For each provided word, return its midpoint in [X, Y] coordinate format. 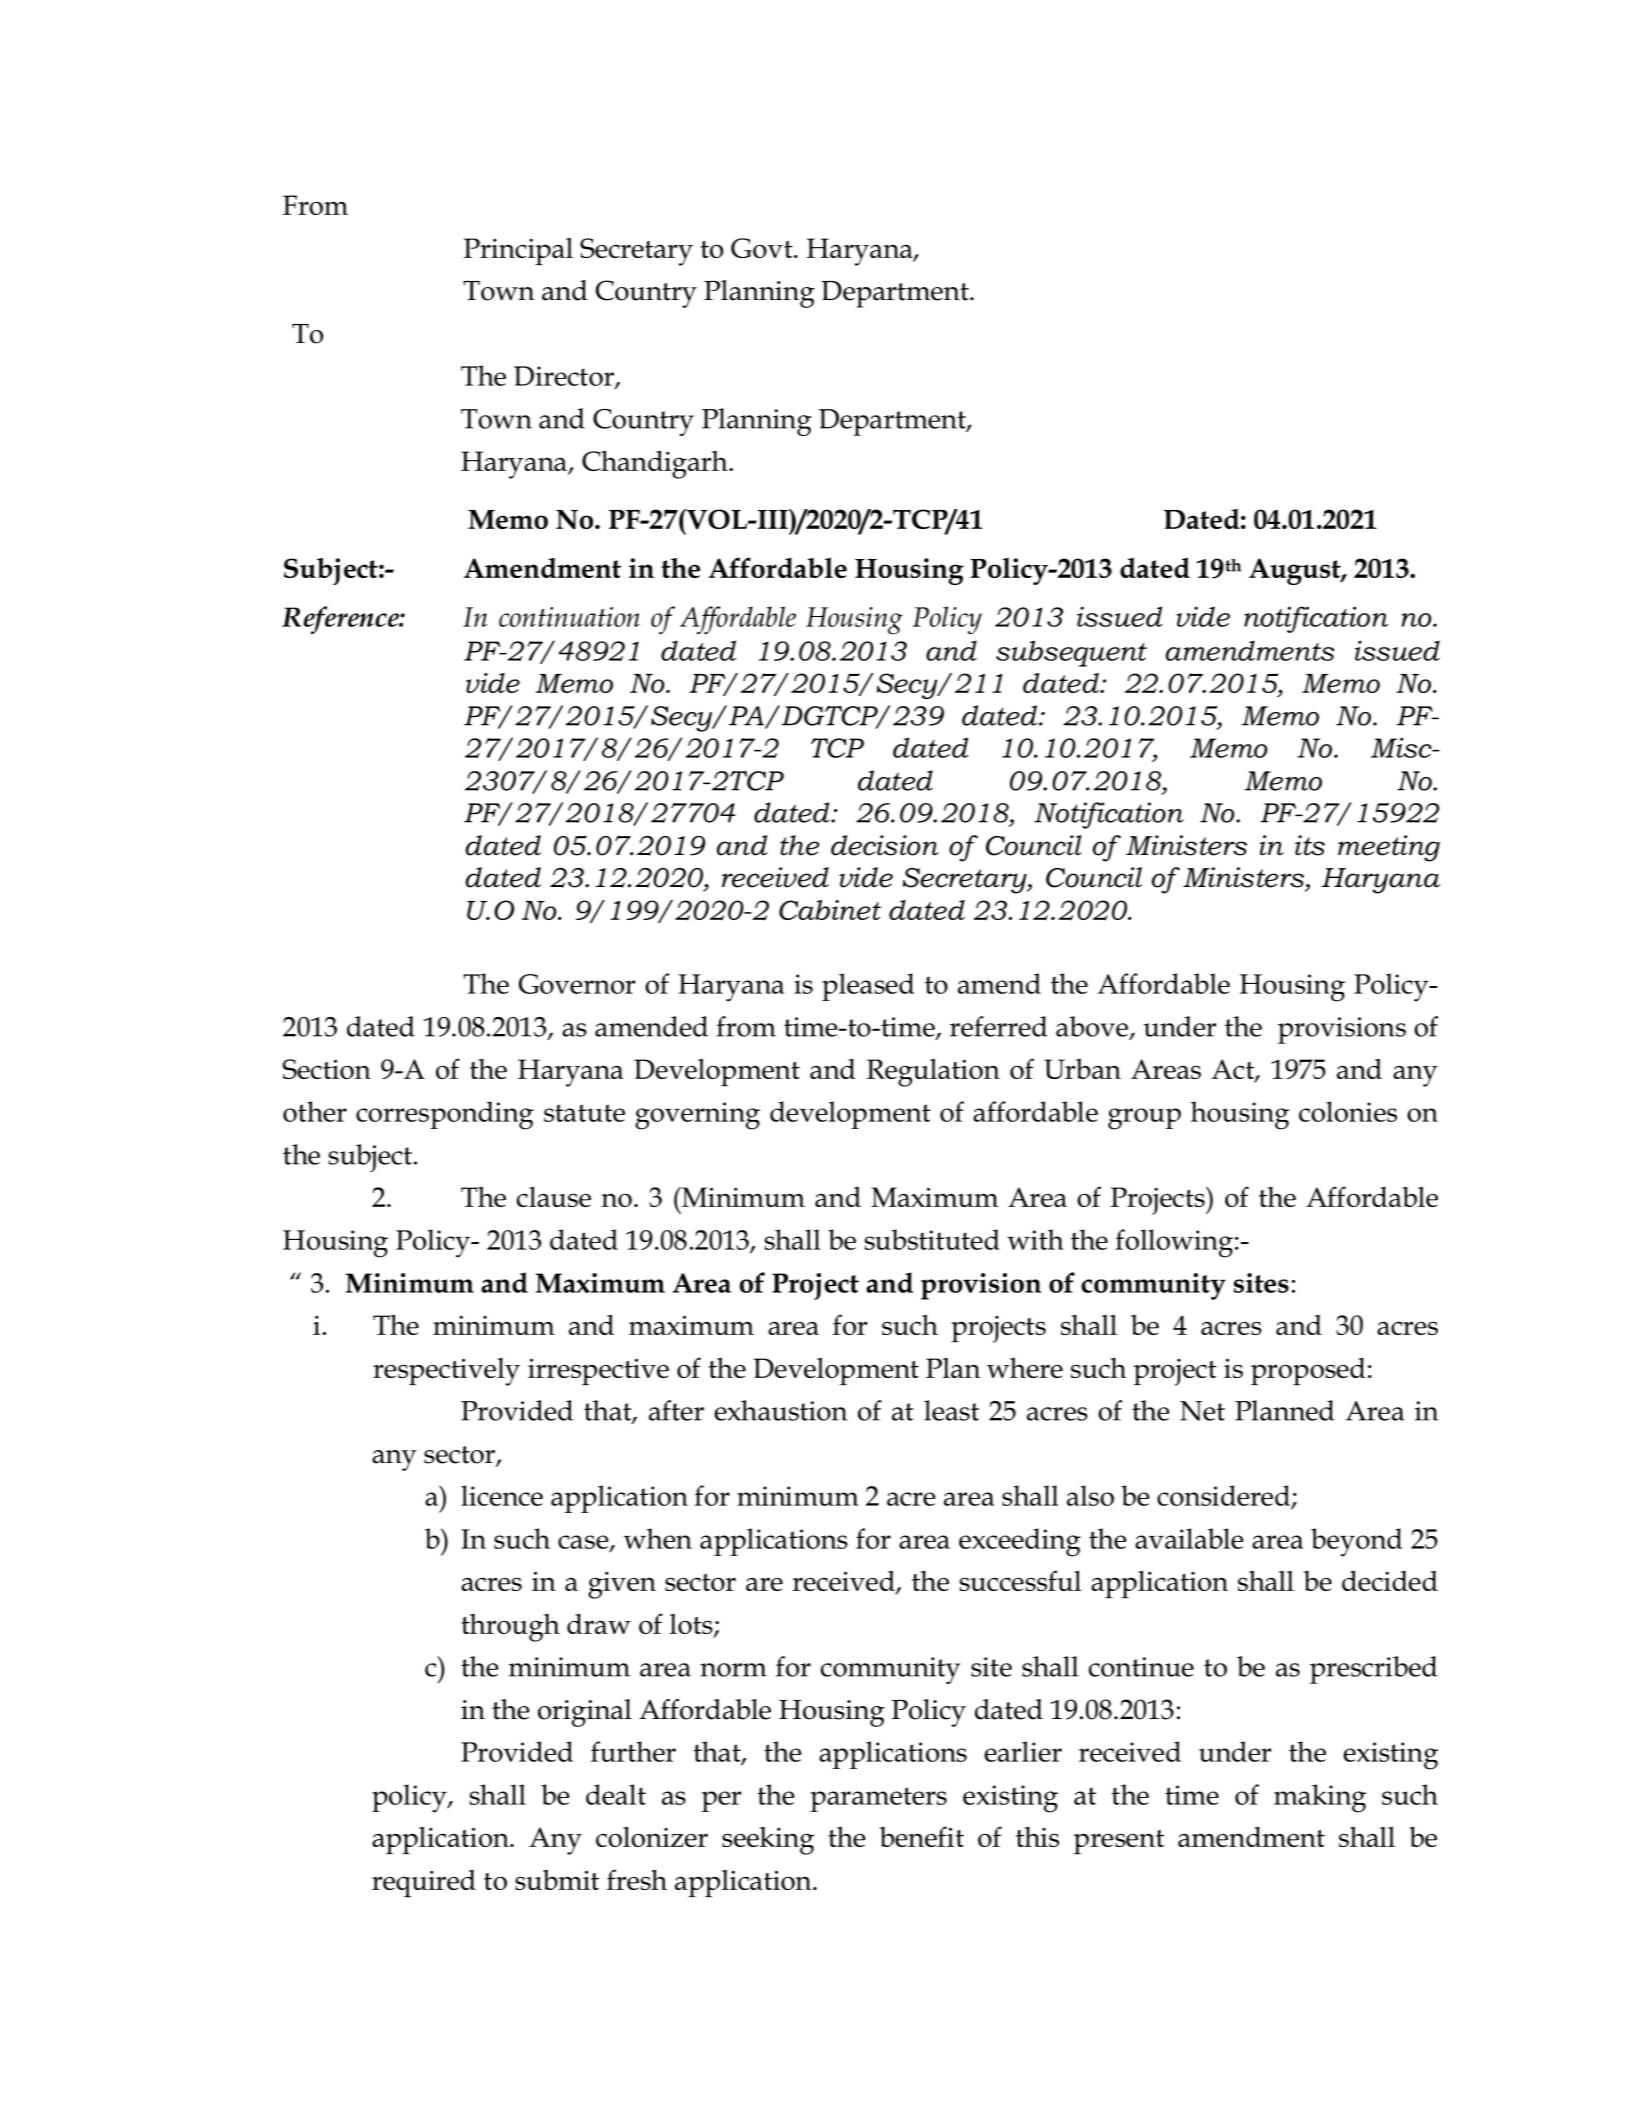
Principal [518, 251]
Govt [763, 248]
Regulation [933, 1072]
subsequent [1071, 653]
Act [1234, 1070]
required [424, 1883]
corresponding [445, 1115]
